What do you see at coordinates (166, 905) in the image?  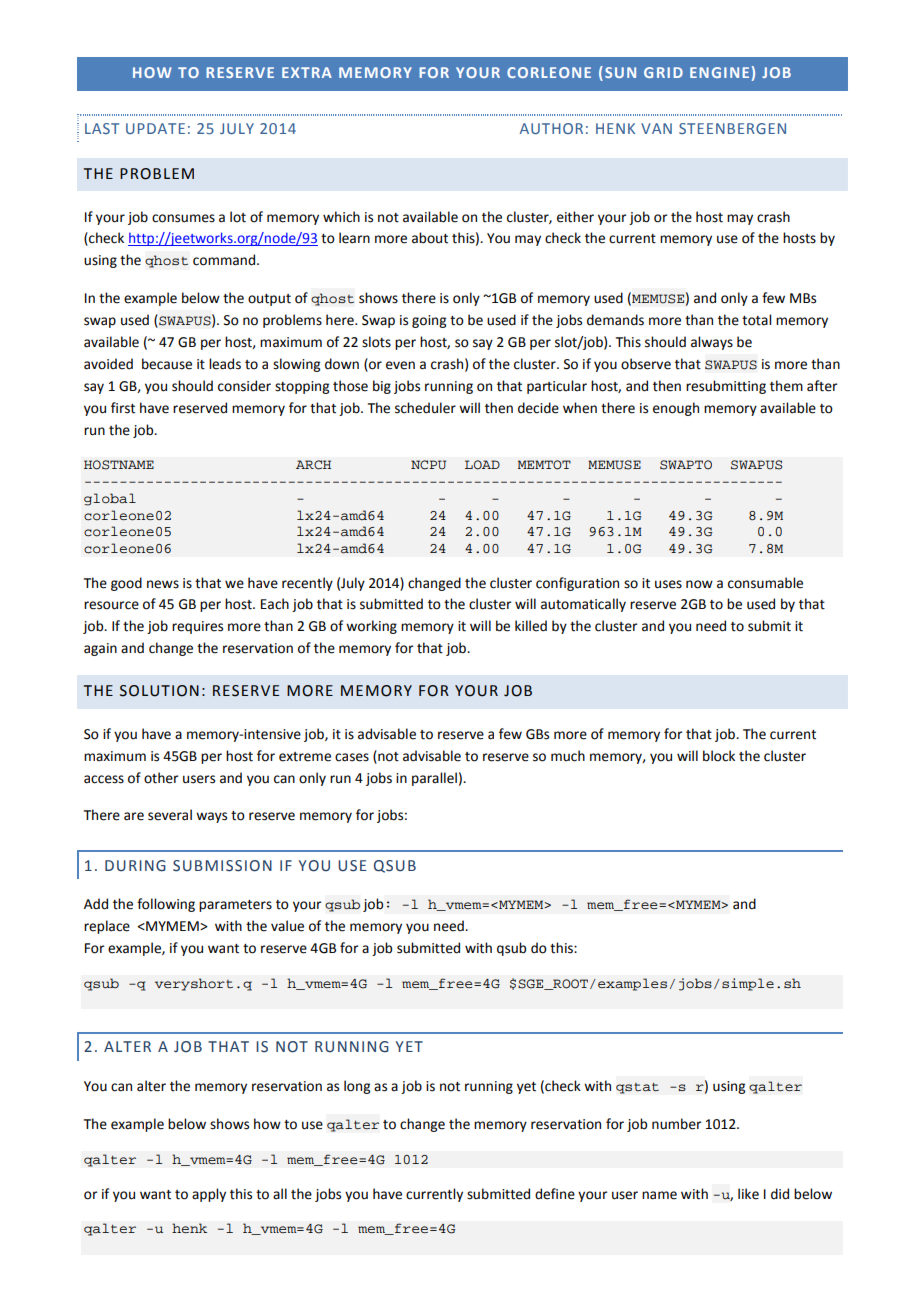 I see `following` at bounding box center [166, 905].
